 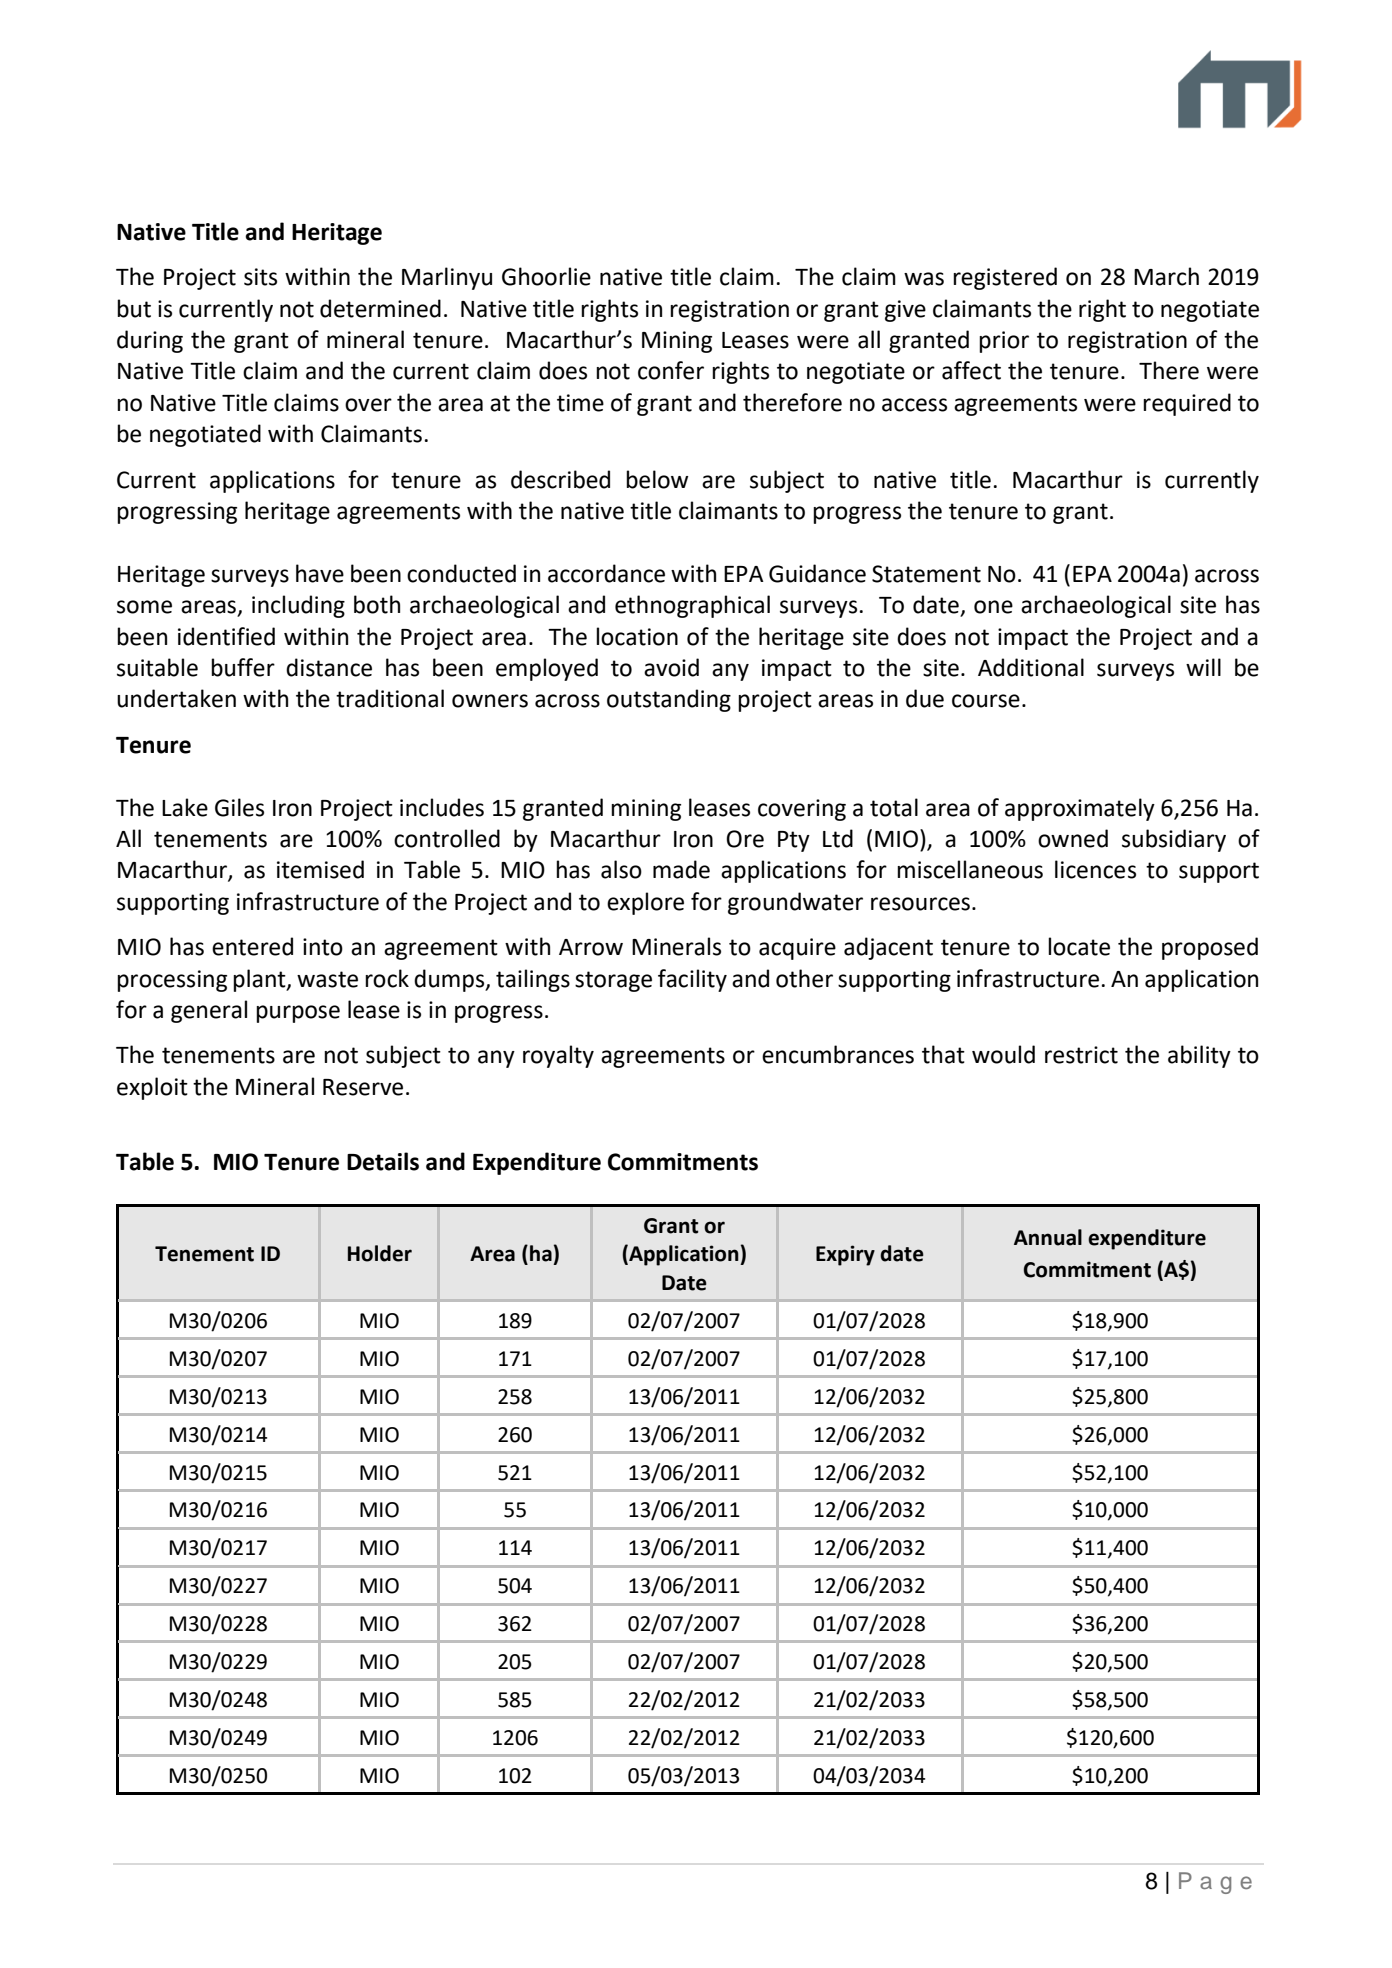 I want to click on confer, so click(x=671, y=370).
